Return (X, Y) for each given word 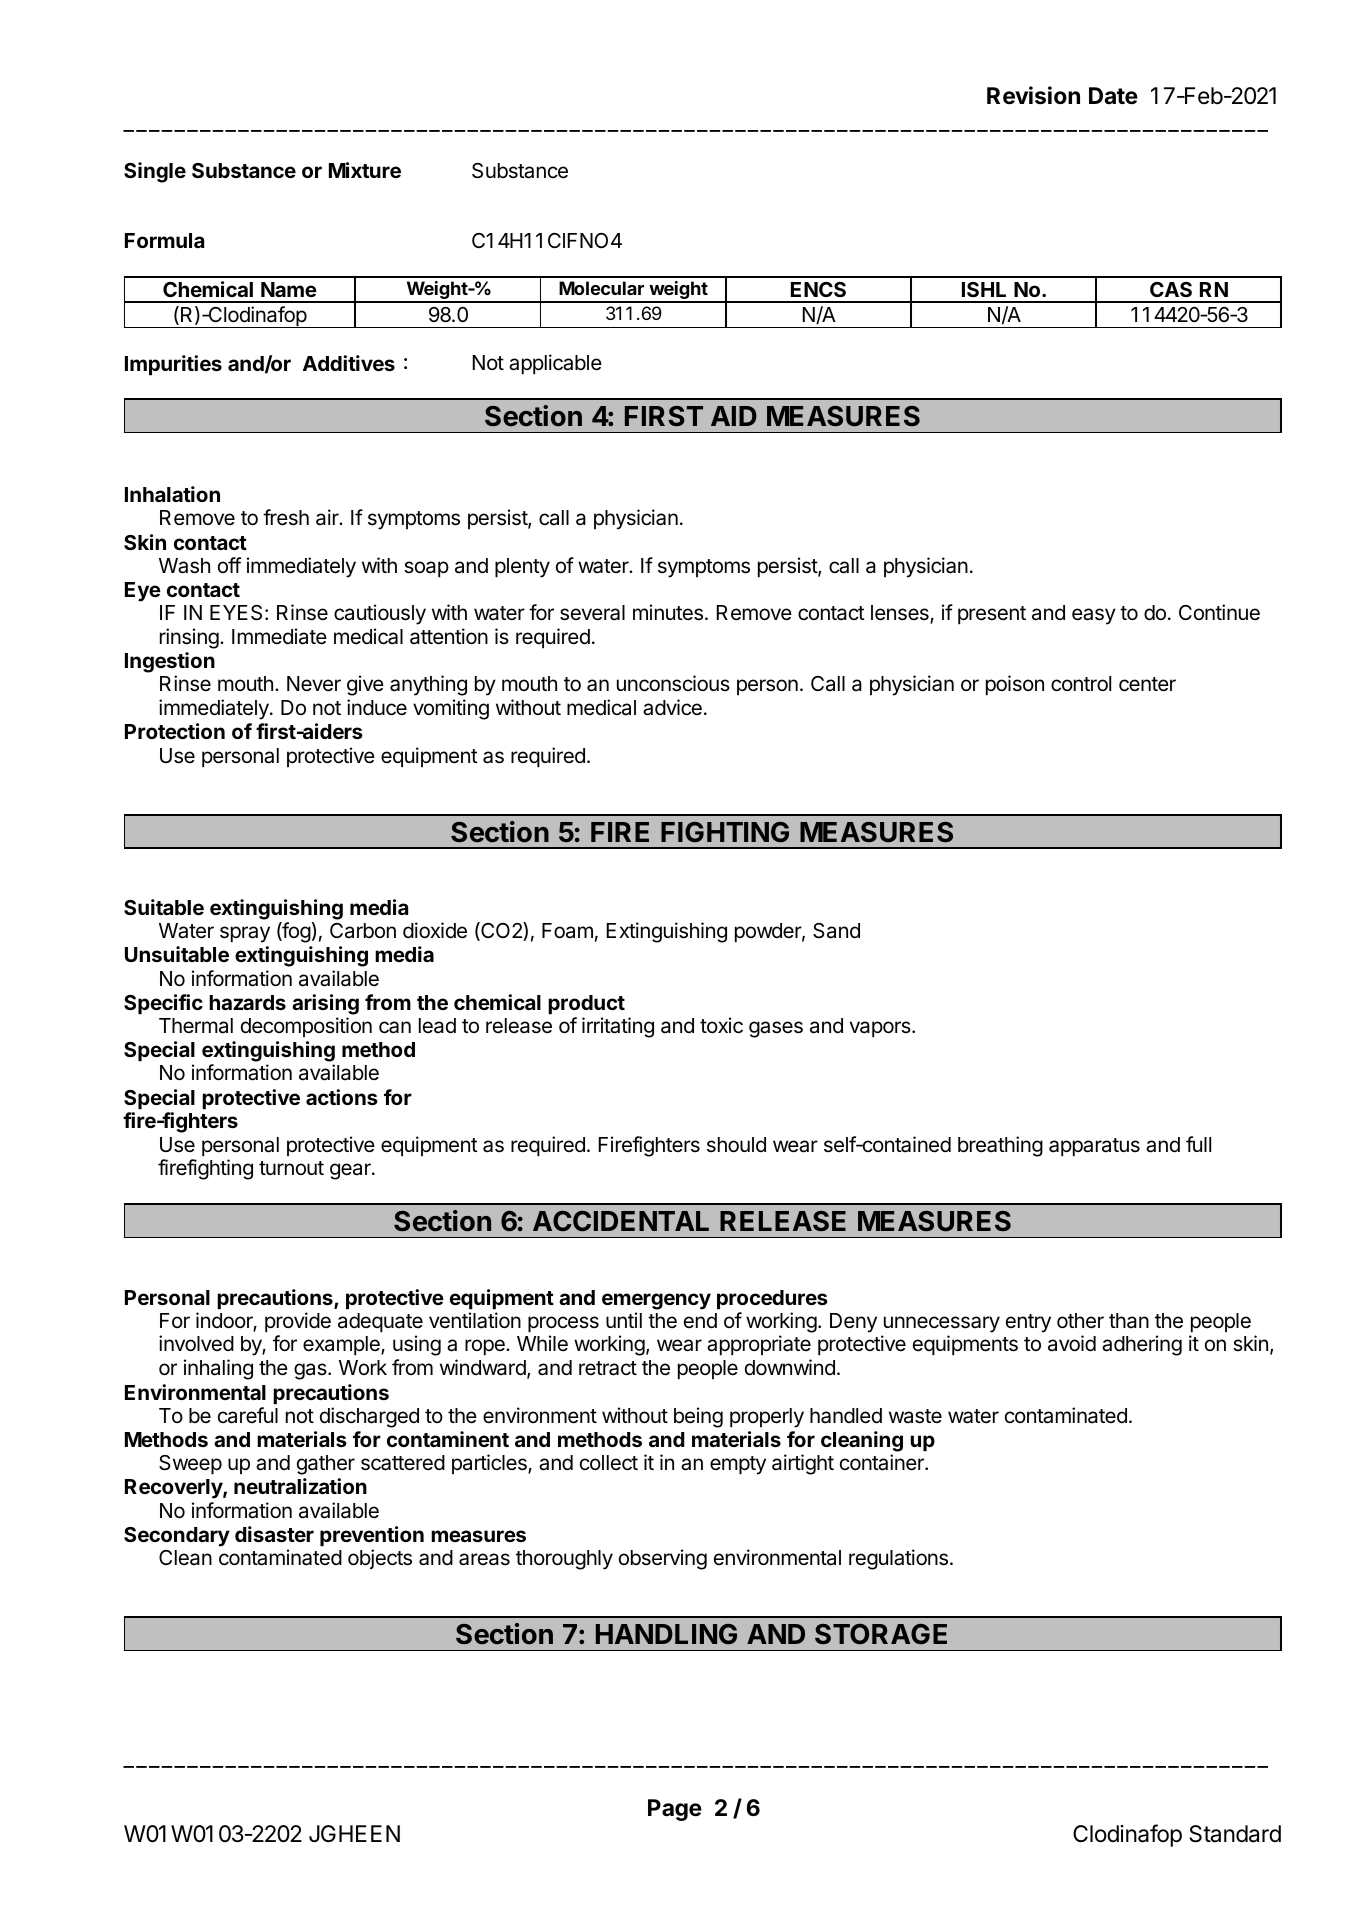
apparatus (1094, 1147)
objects (380, 1559)
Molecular (601, 288)
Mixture (365, 170)
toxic (721, 1025)
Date (1113, 96)
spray (245, 934)
